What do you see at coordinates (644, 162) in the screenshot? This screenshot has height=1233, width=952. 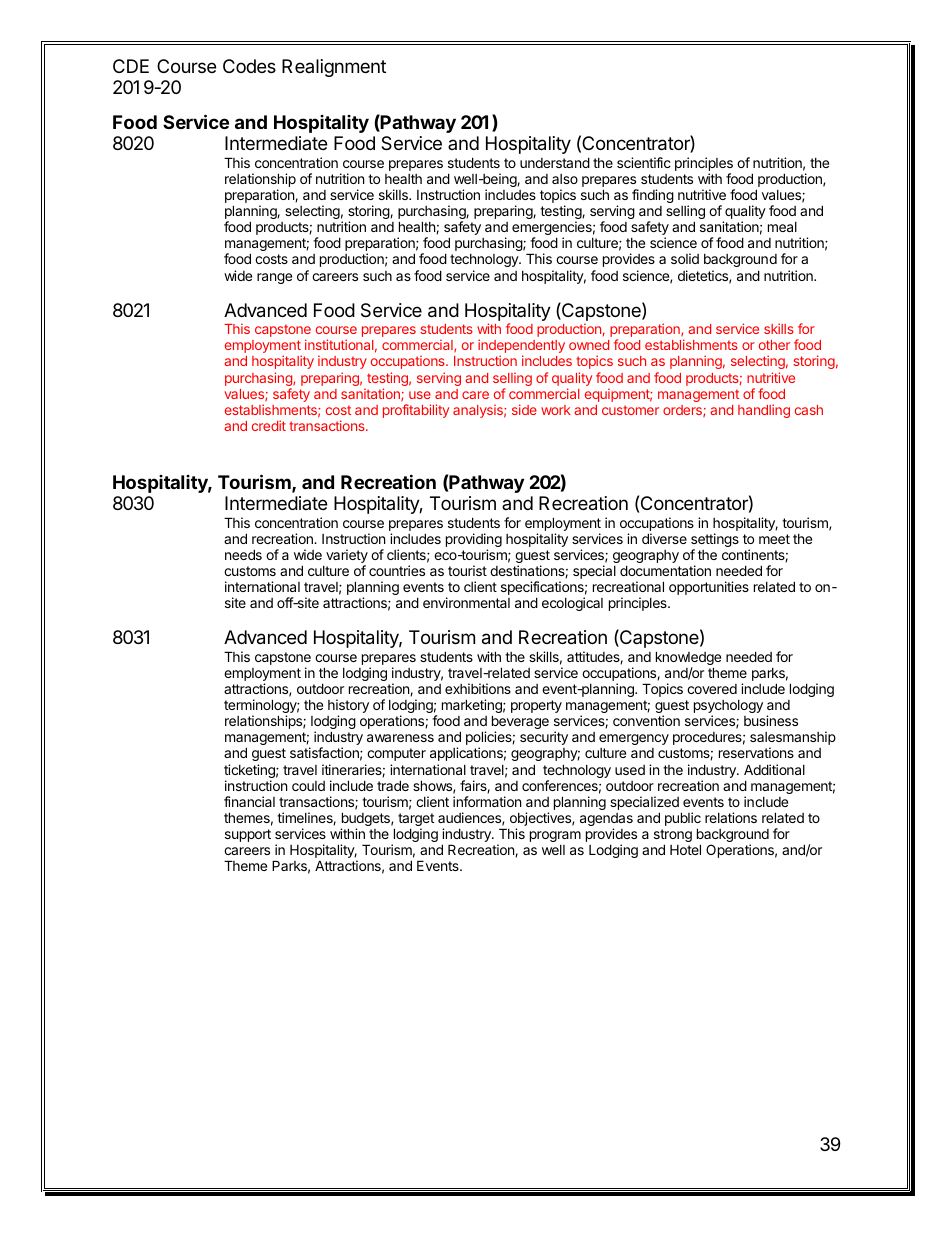 I see `scientific` at bounding box center [644, 162].
